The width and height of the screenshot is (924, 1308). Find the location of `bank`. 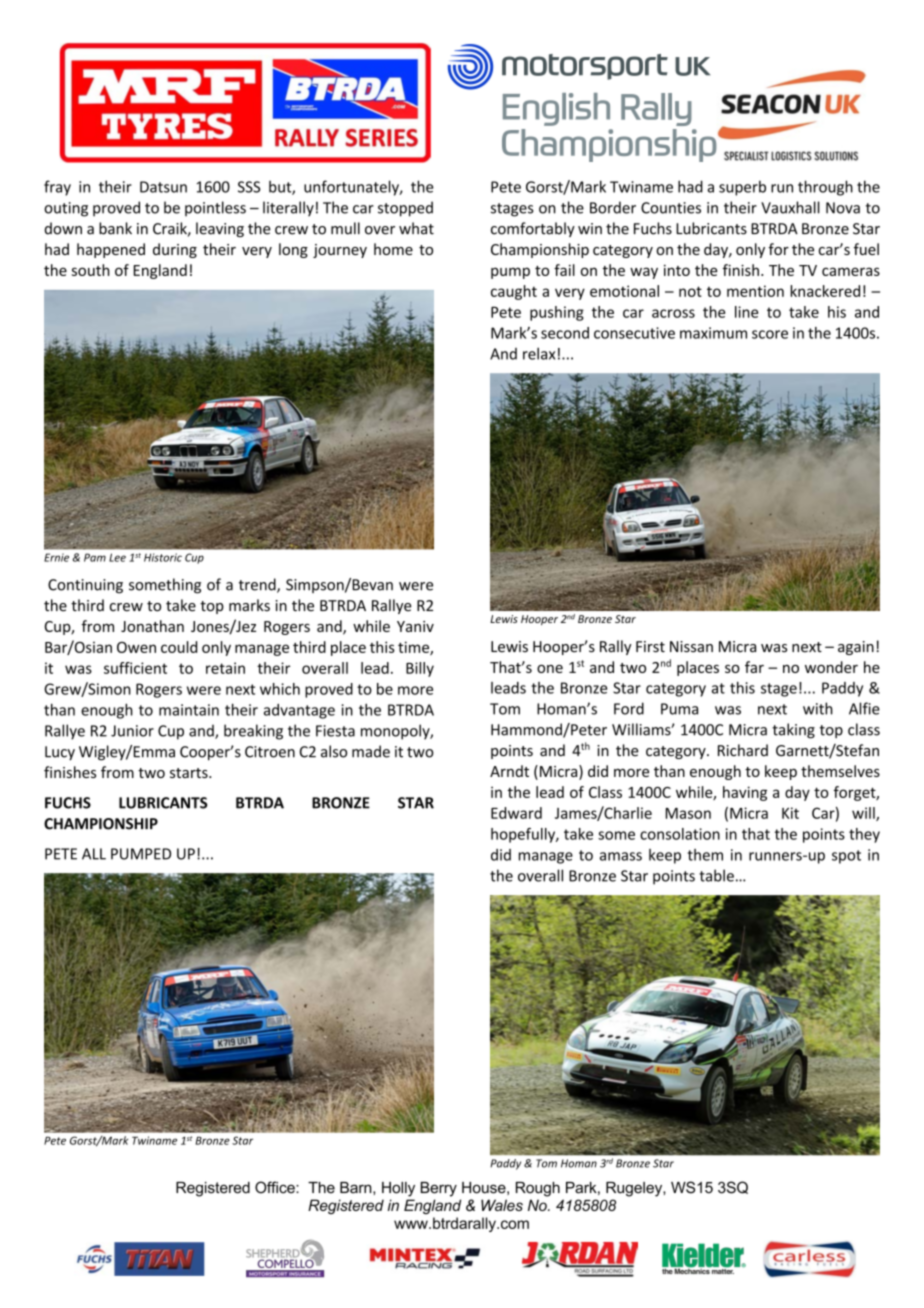

bank is located at coordinates (115, 228).
